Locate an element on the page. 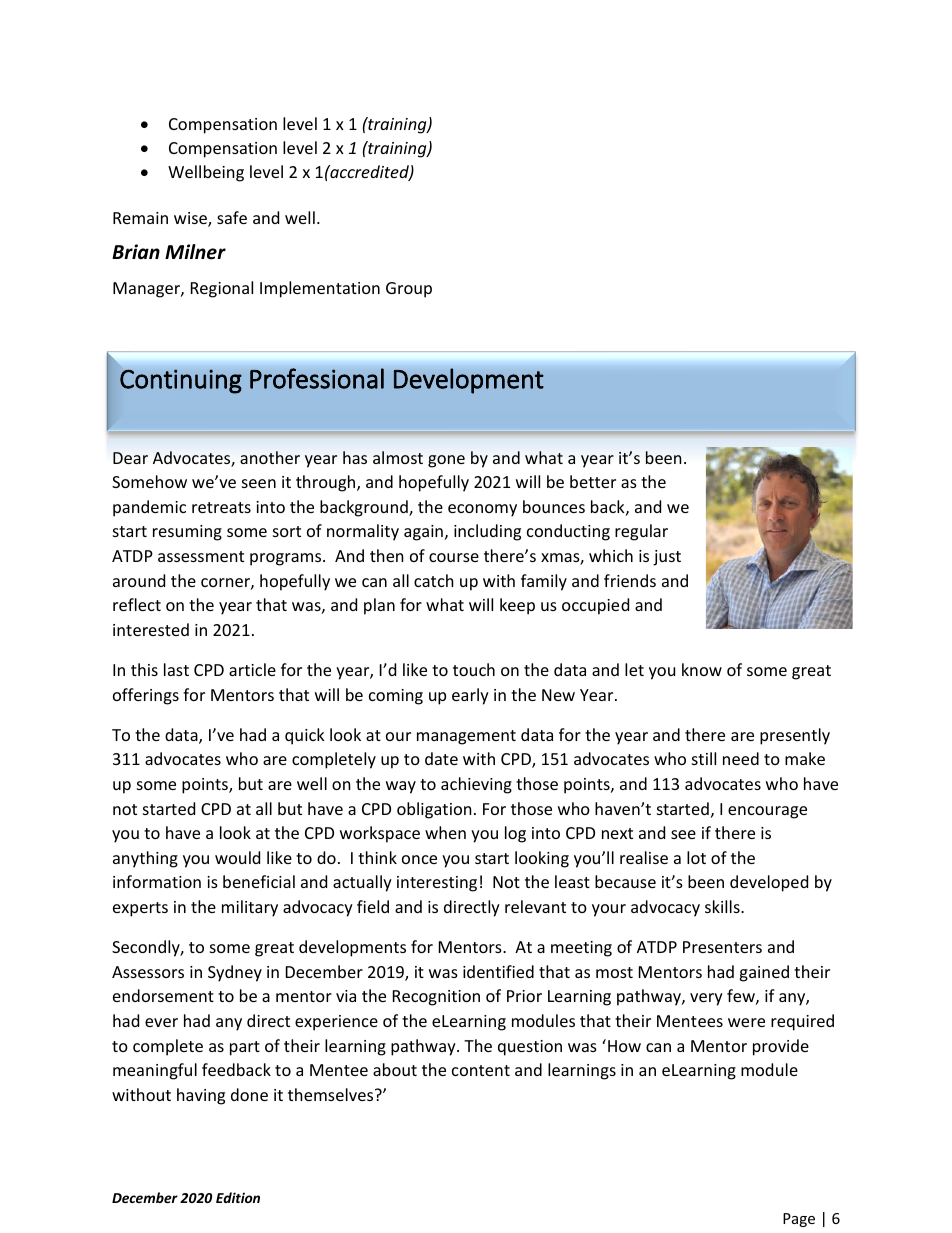  Milner is located at coordinates (195, 252).
